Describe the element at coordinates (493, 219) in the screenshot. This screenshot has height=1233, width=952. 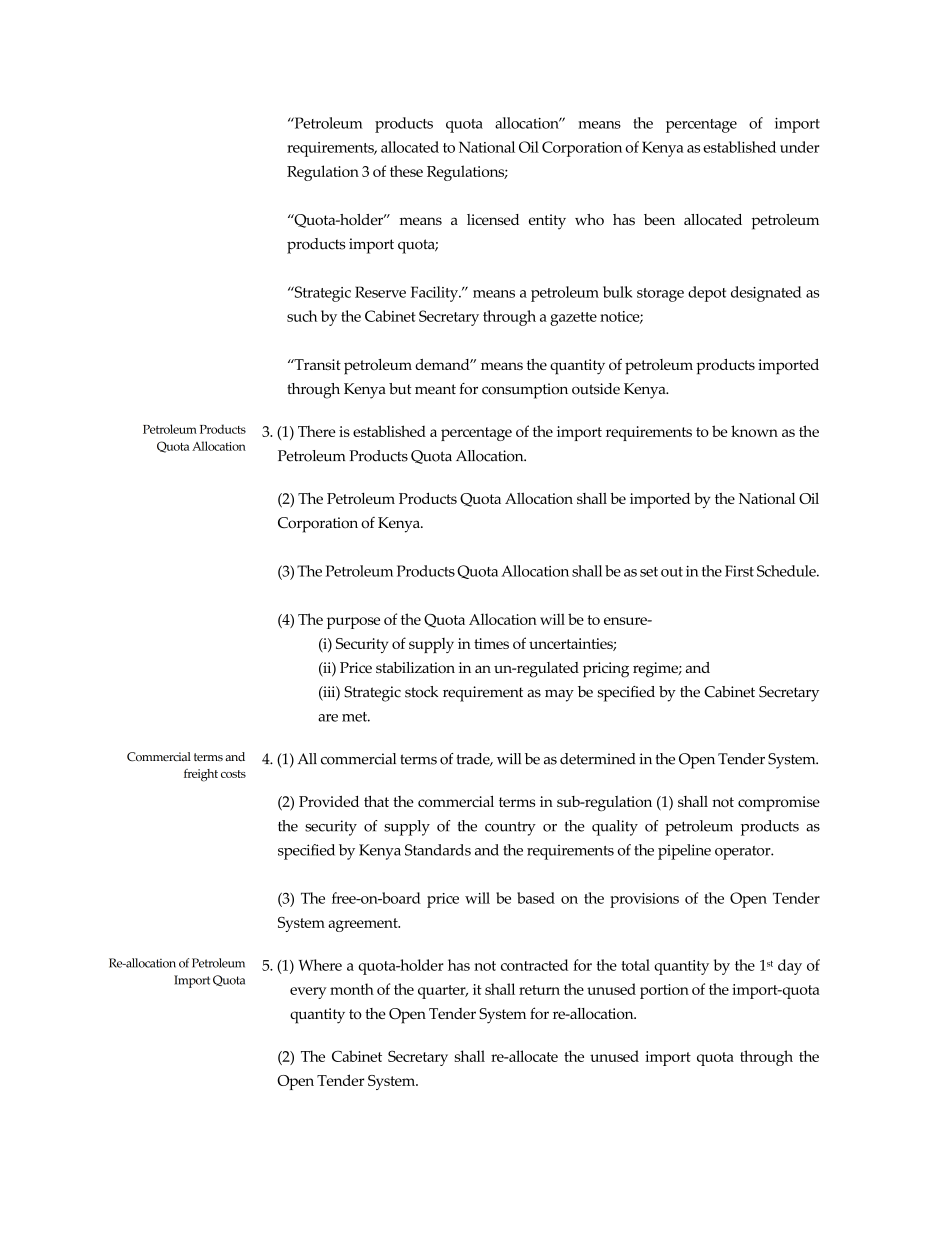
I see `licensed` at that location.
